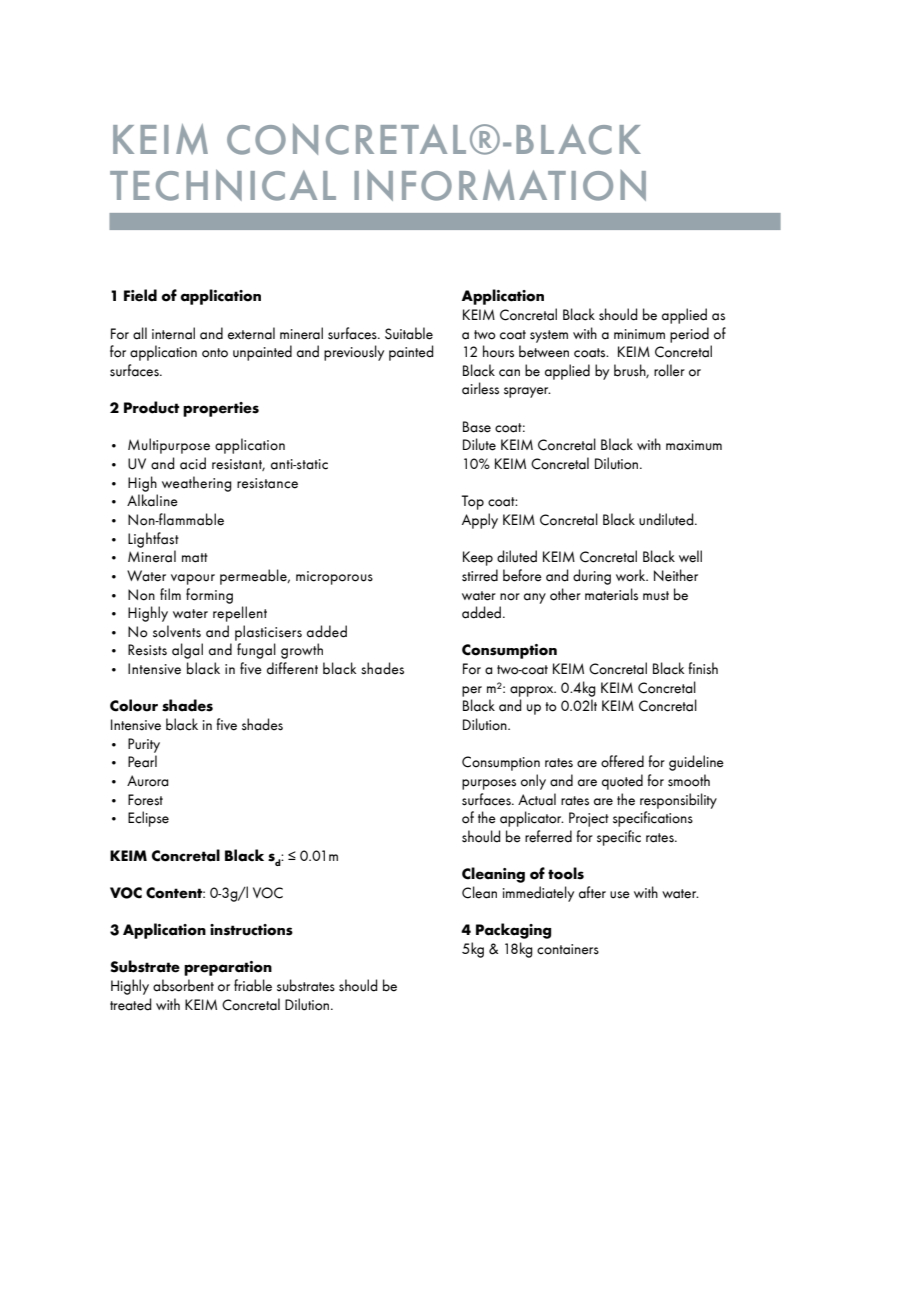  I want to click on roller, so click(669, 370).
